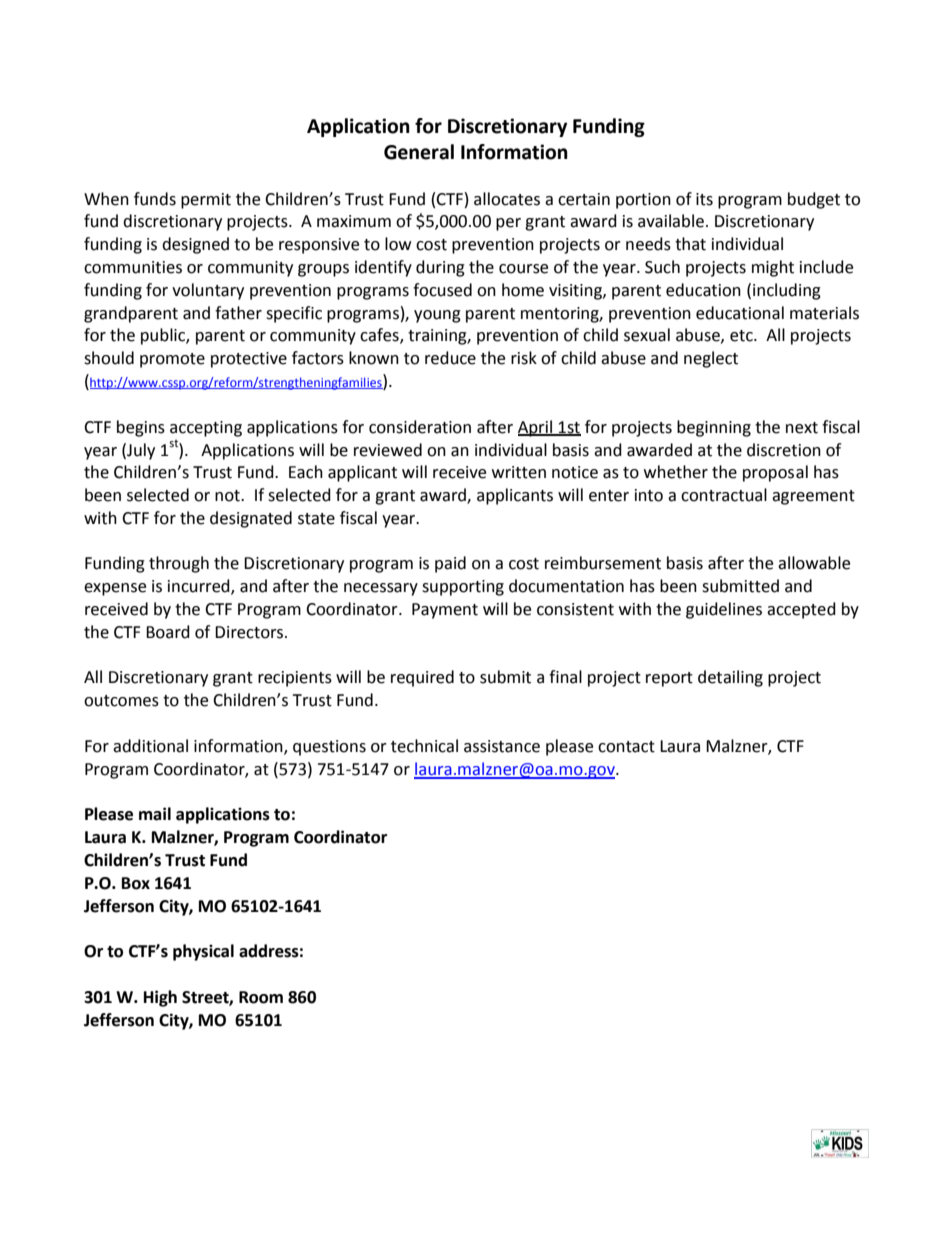 The width and height of the document is (952, 1233). What do you see at coordinates (507, 199) in the document?
I see `allocates` at bounding box center [507, 199].
